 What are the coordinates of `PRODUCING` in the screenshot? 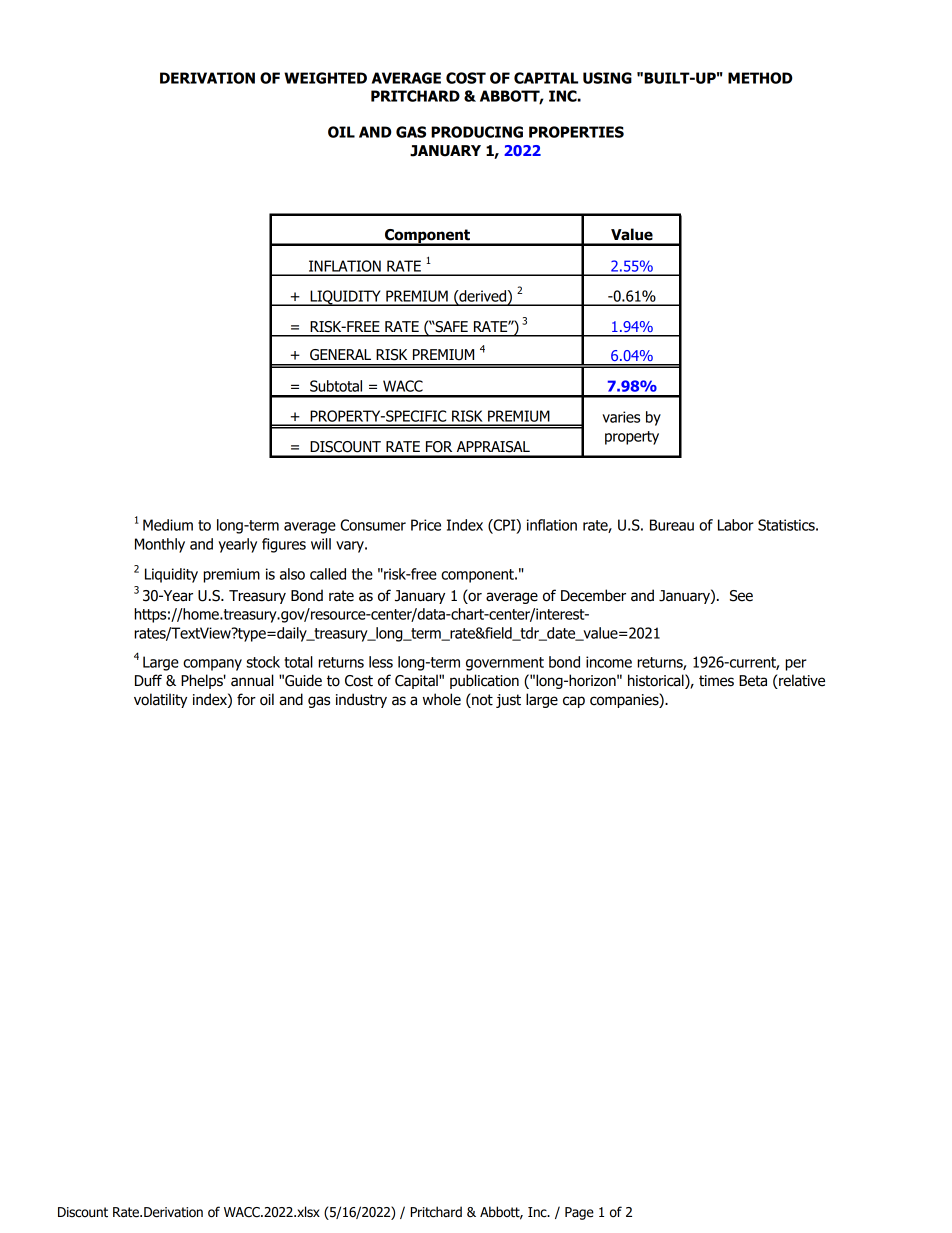 It's located at (477, 132).
